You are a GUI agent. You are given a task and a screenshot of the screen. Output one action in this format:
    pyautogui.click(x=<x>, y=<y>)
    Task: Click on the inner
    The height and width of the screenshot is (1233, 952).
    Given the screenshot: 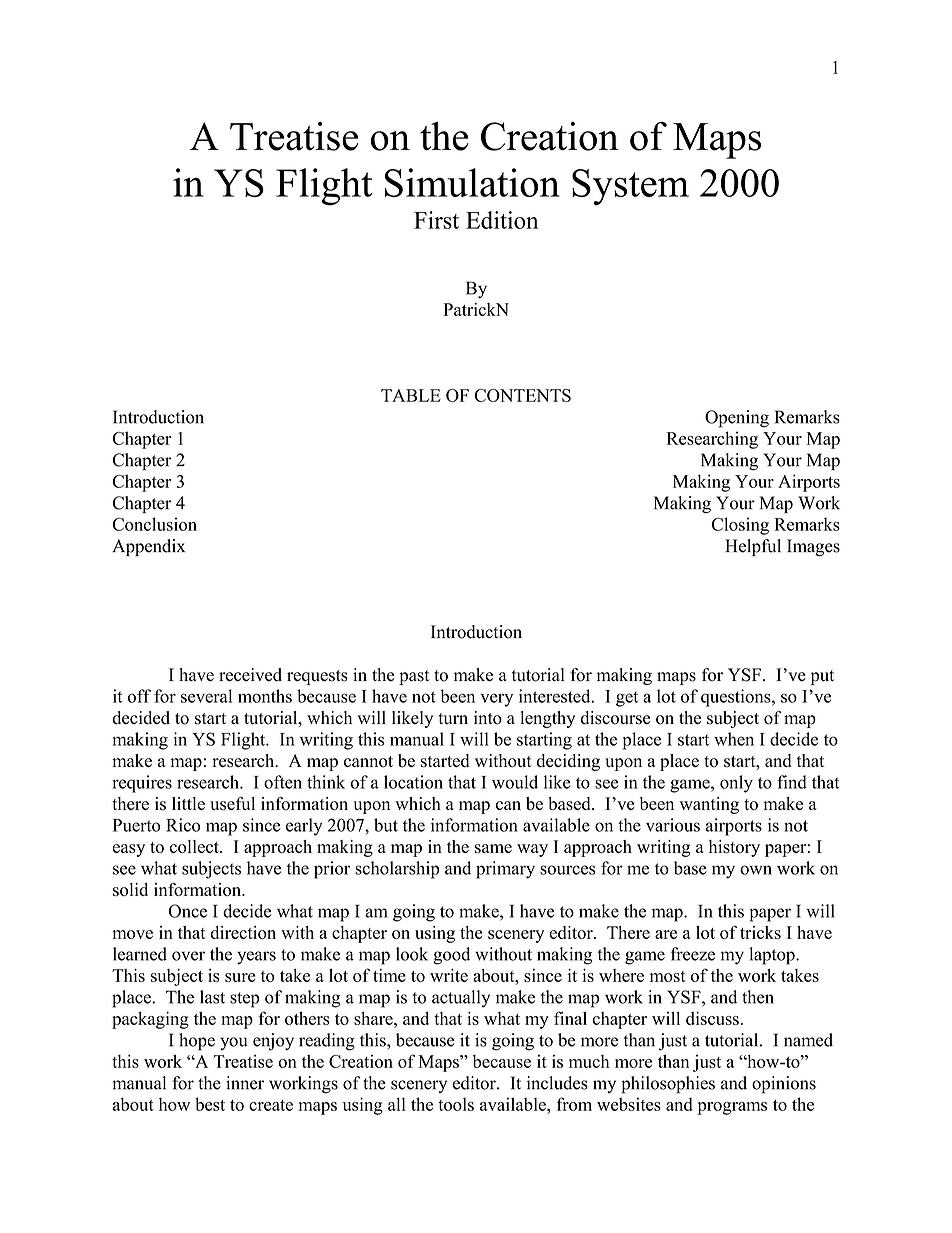 What is the action you would take?
    pyautogui.click(x=245, y=1083)
